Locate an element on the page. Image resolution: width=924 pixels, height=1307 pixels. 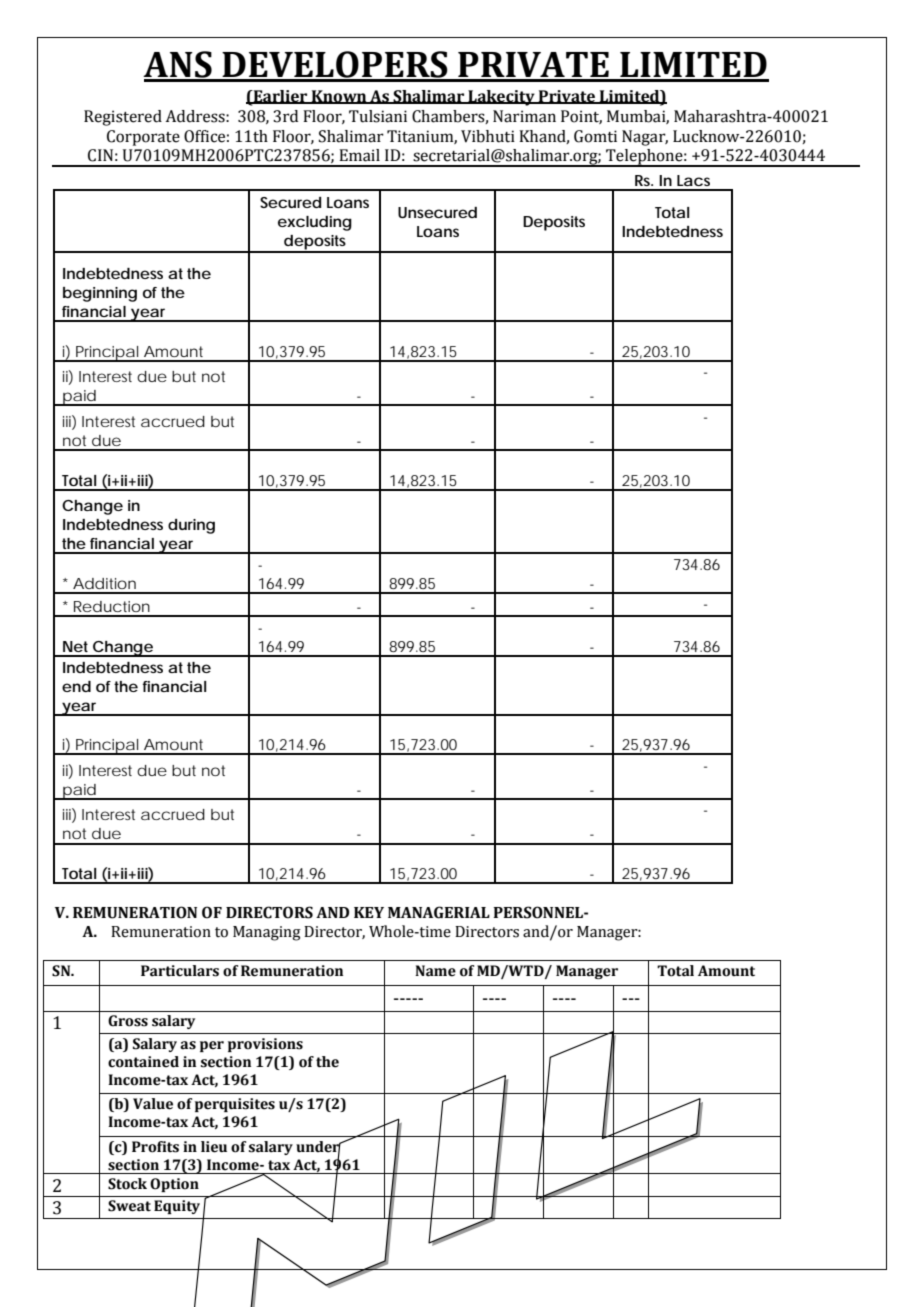
perquisites is located at coordinates (235, 1105).
